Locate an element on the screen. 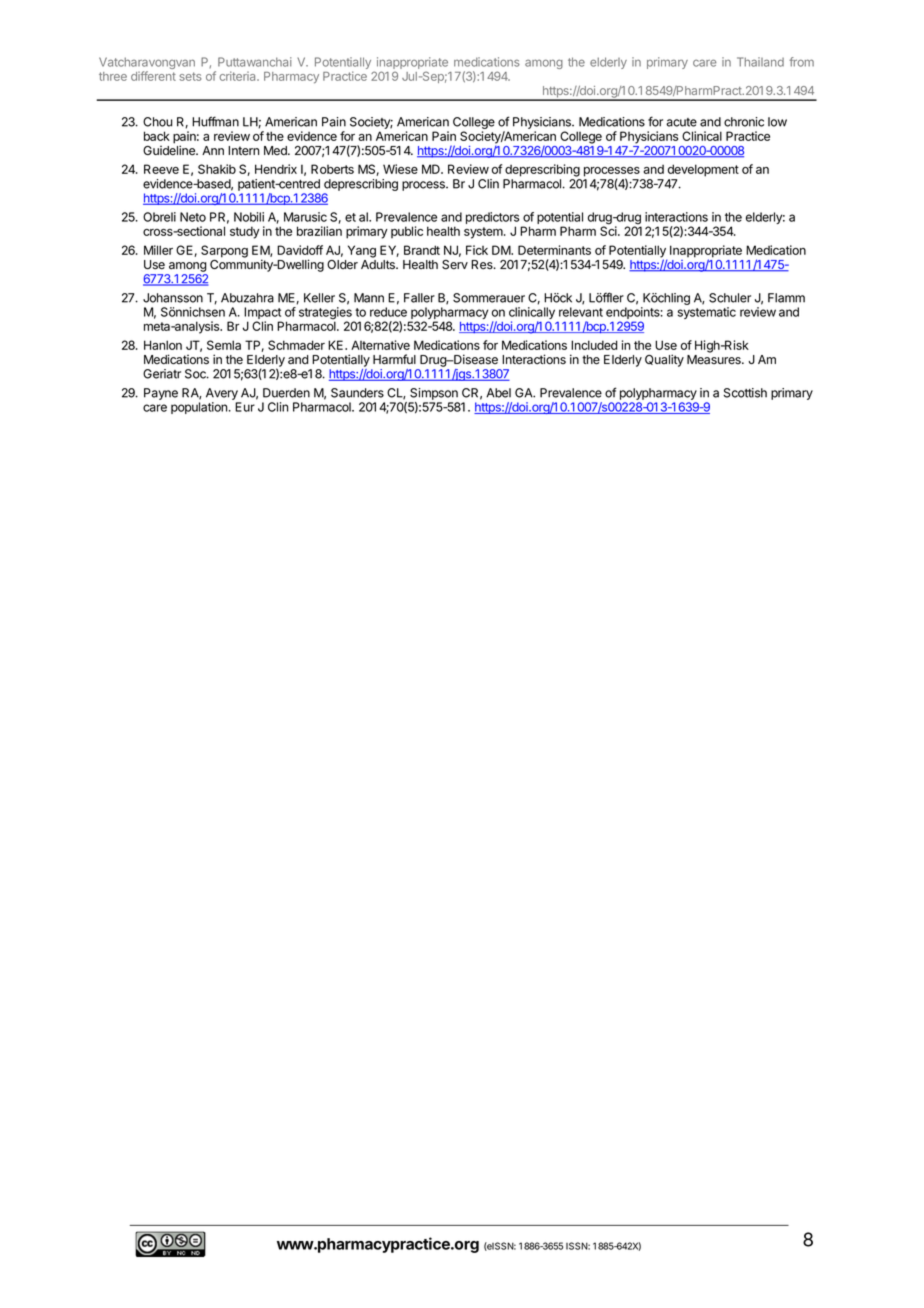 This screenshot has width=924, height=1308. Thailand is located at coordinates (760, 62).
